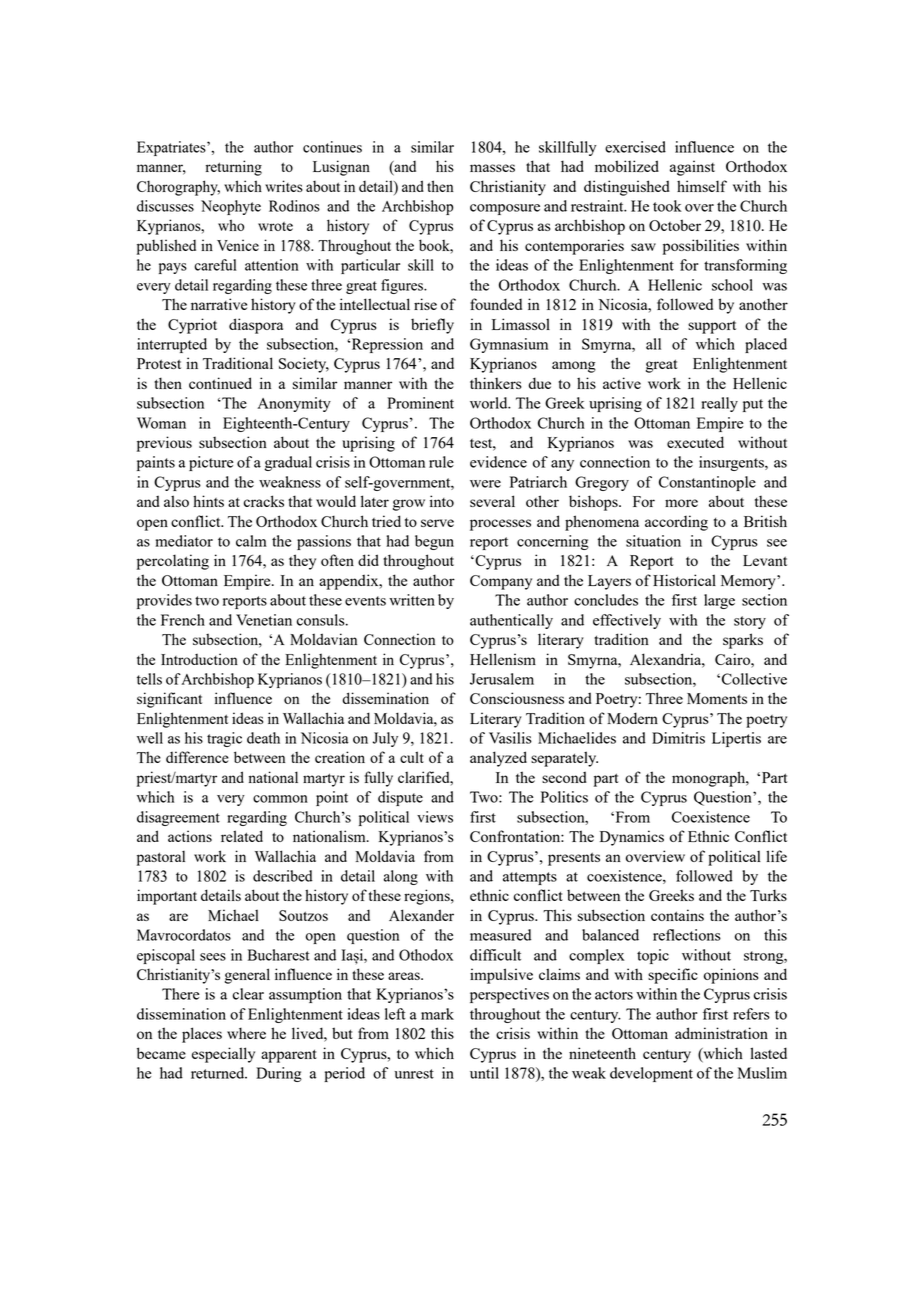 This screenshot has height=1305, width=924. What do you see at coordinates (223, 1055) in the screenshot?
I see `especially` at bounding box center [223, 1055].
